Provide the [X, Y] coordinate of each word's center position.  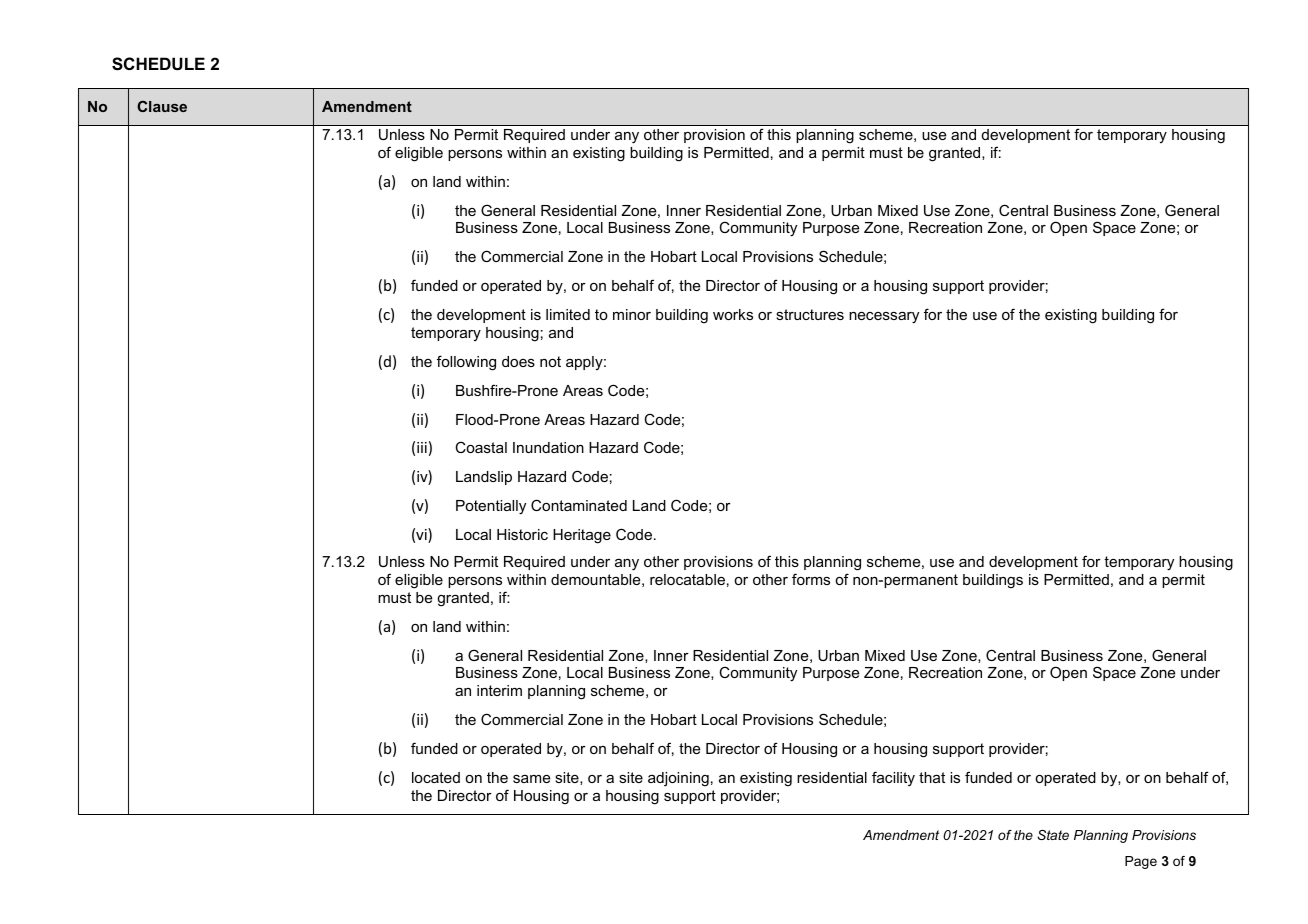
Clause [162, 106]
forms [811, 579]
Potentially [491, 507]
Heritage [582, 536]
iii [422, 447]
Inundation [548, 447]
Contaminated [579, 505]
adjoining [678, 779]
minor [632, 314]
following [466, 363]
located [436, 777]
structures [810, 314]
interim [499, 690]
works [733, 314]
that [932, 777]
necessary [884, 318]
